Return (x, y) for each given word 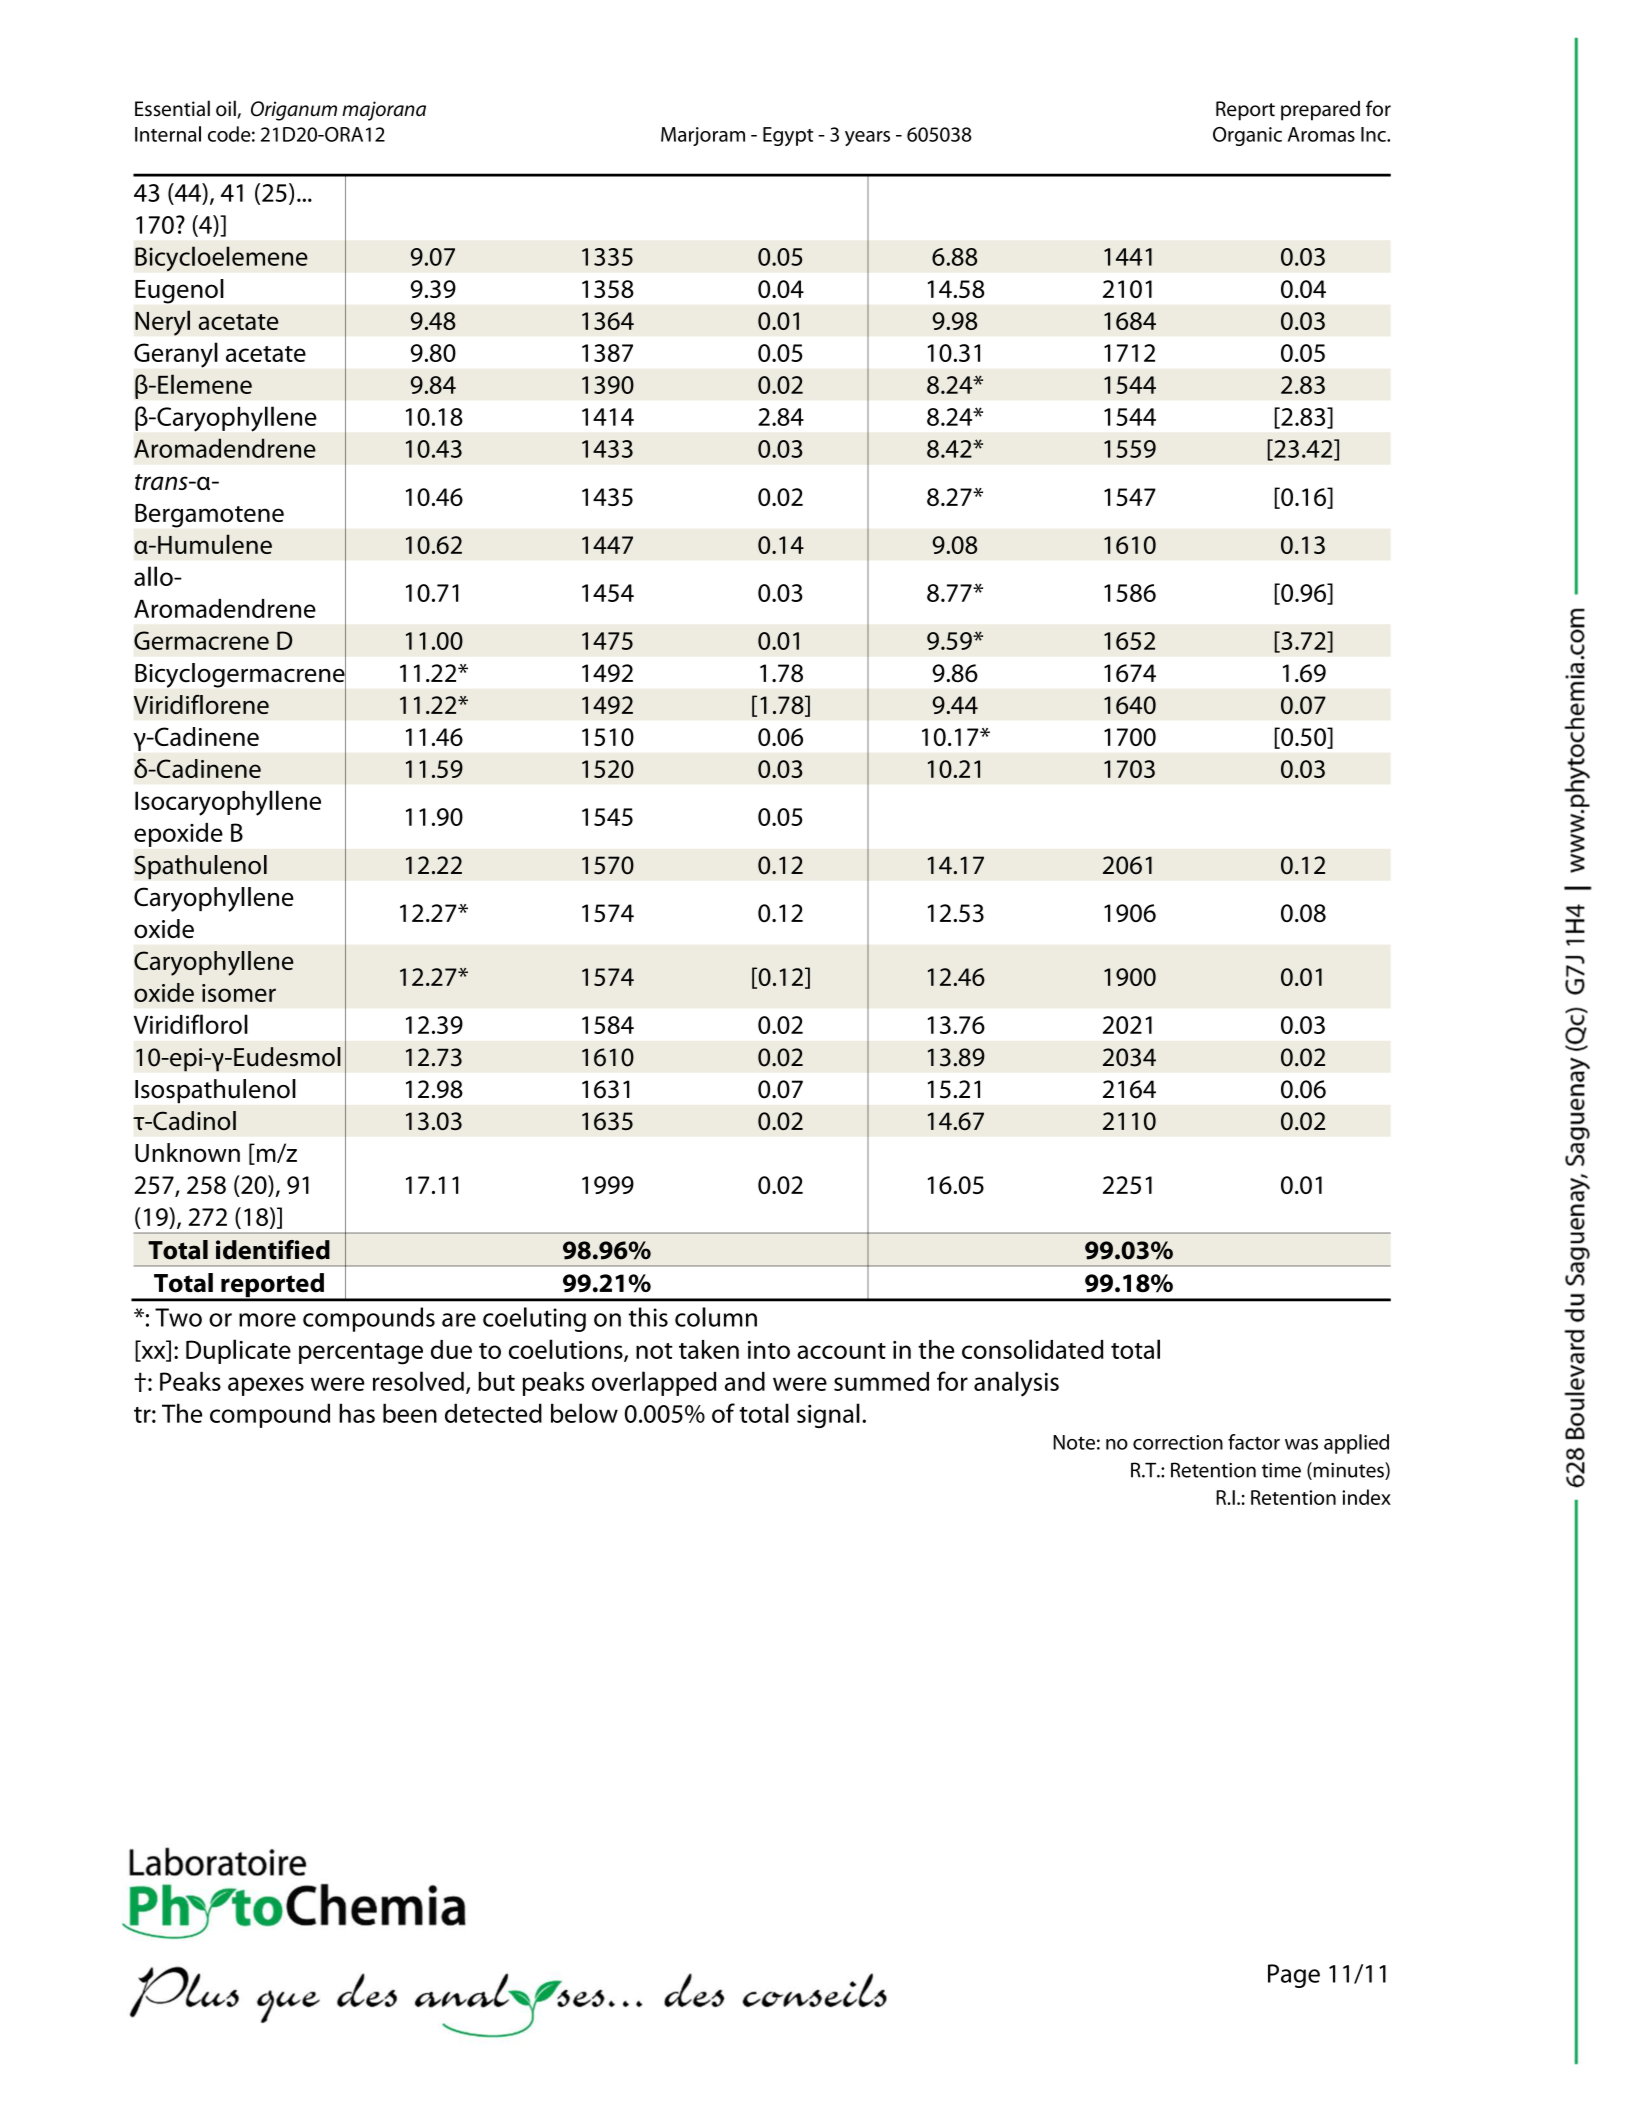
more (267, 1320)
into (769, 1350)
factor (1254, 1442)
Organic (1247, 136)
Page (1294, 1976)
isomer (239, 993)
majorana (384, 111)
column (716, 1317)
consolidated (1033, 1349)
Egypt (788, 136)
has (357, 1413)
